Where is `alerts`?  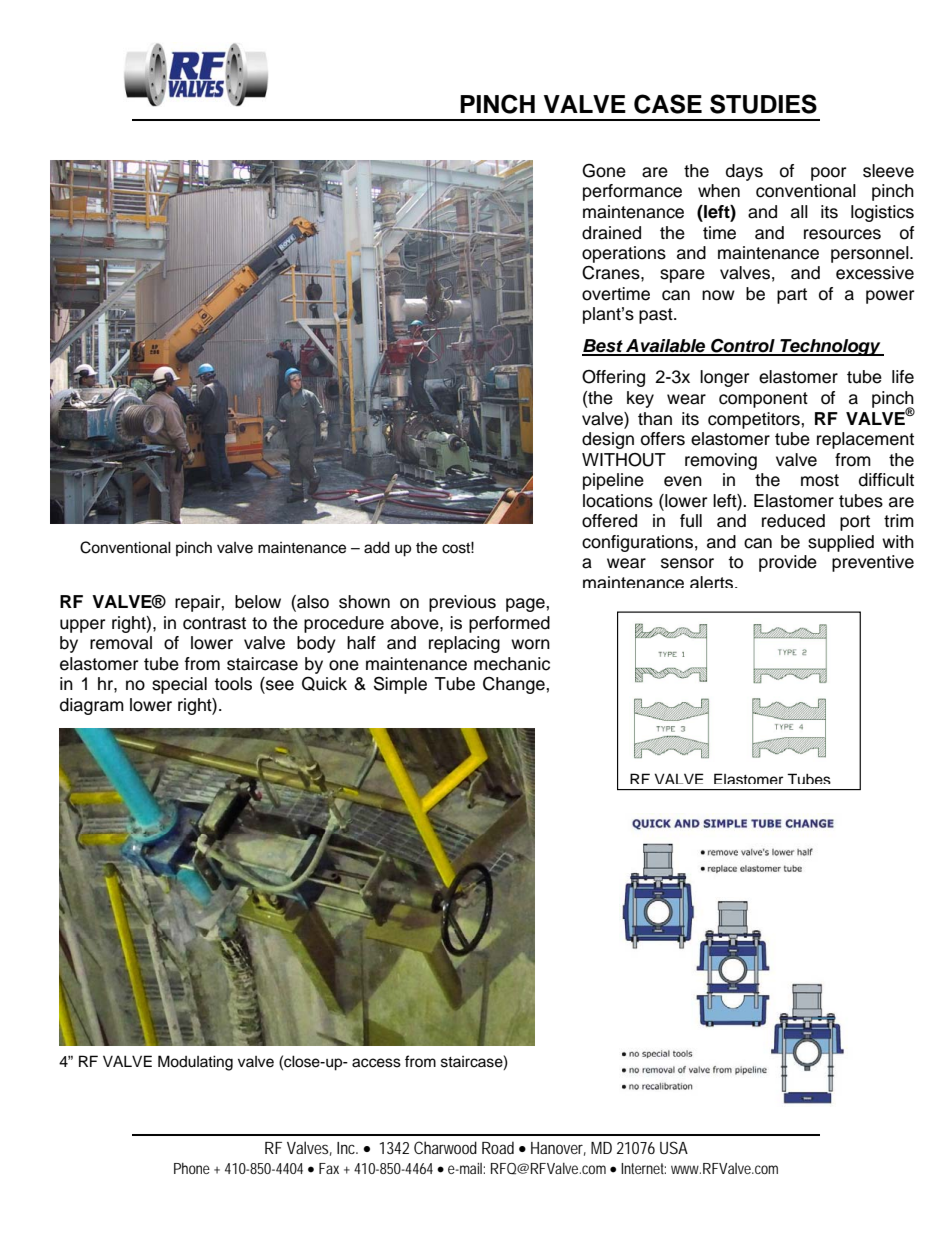
alerts is located at coordinates (713, 582).
